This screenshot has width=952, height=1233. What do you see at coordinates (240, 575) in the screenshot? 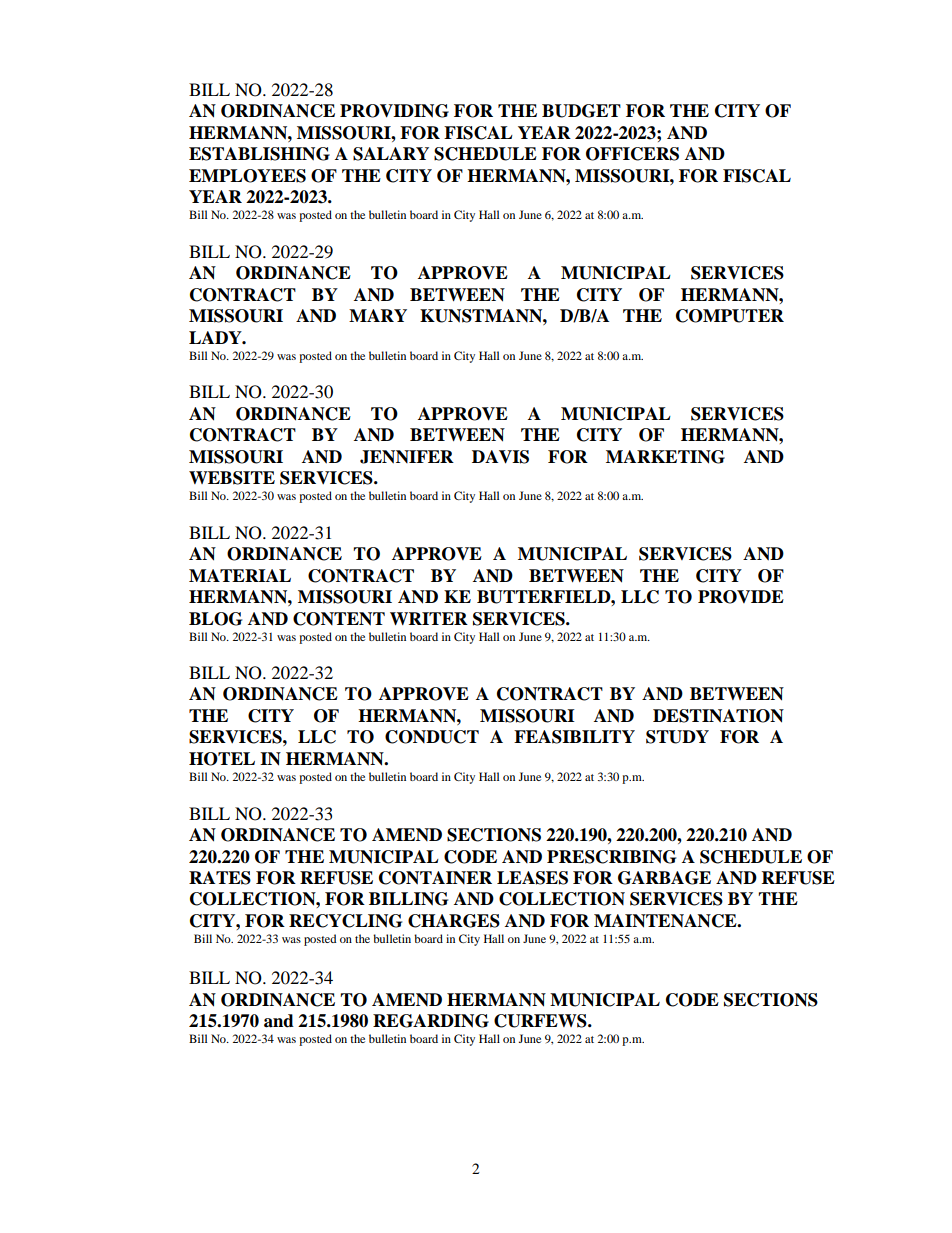
I see `MATERIAL` at bounding box center [240, 575].
